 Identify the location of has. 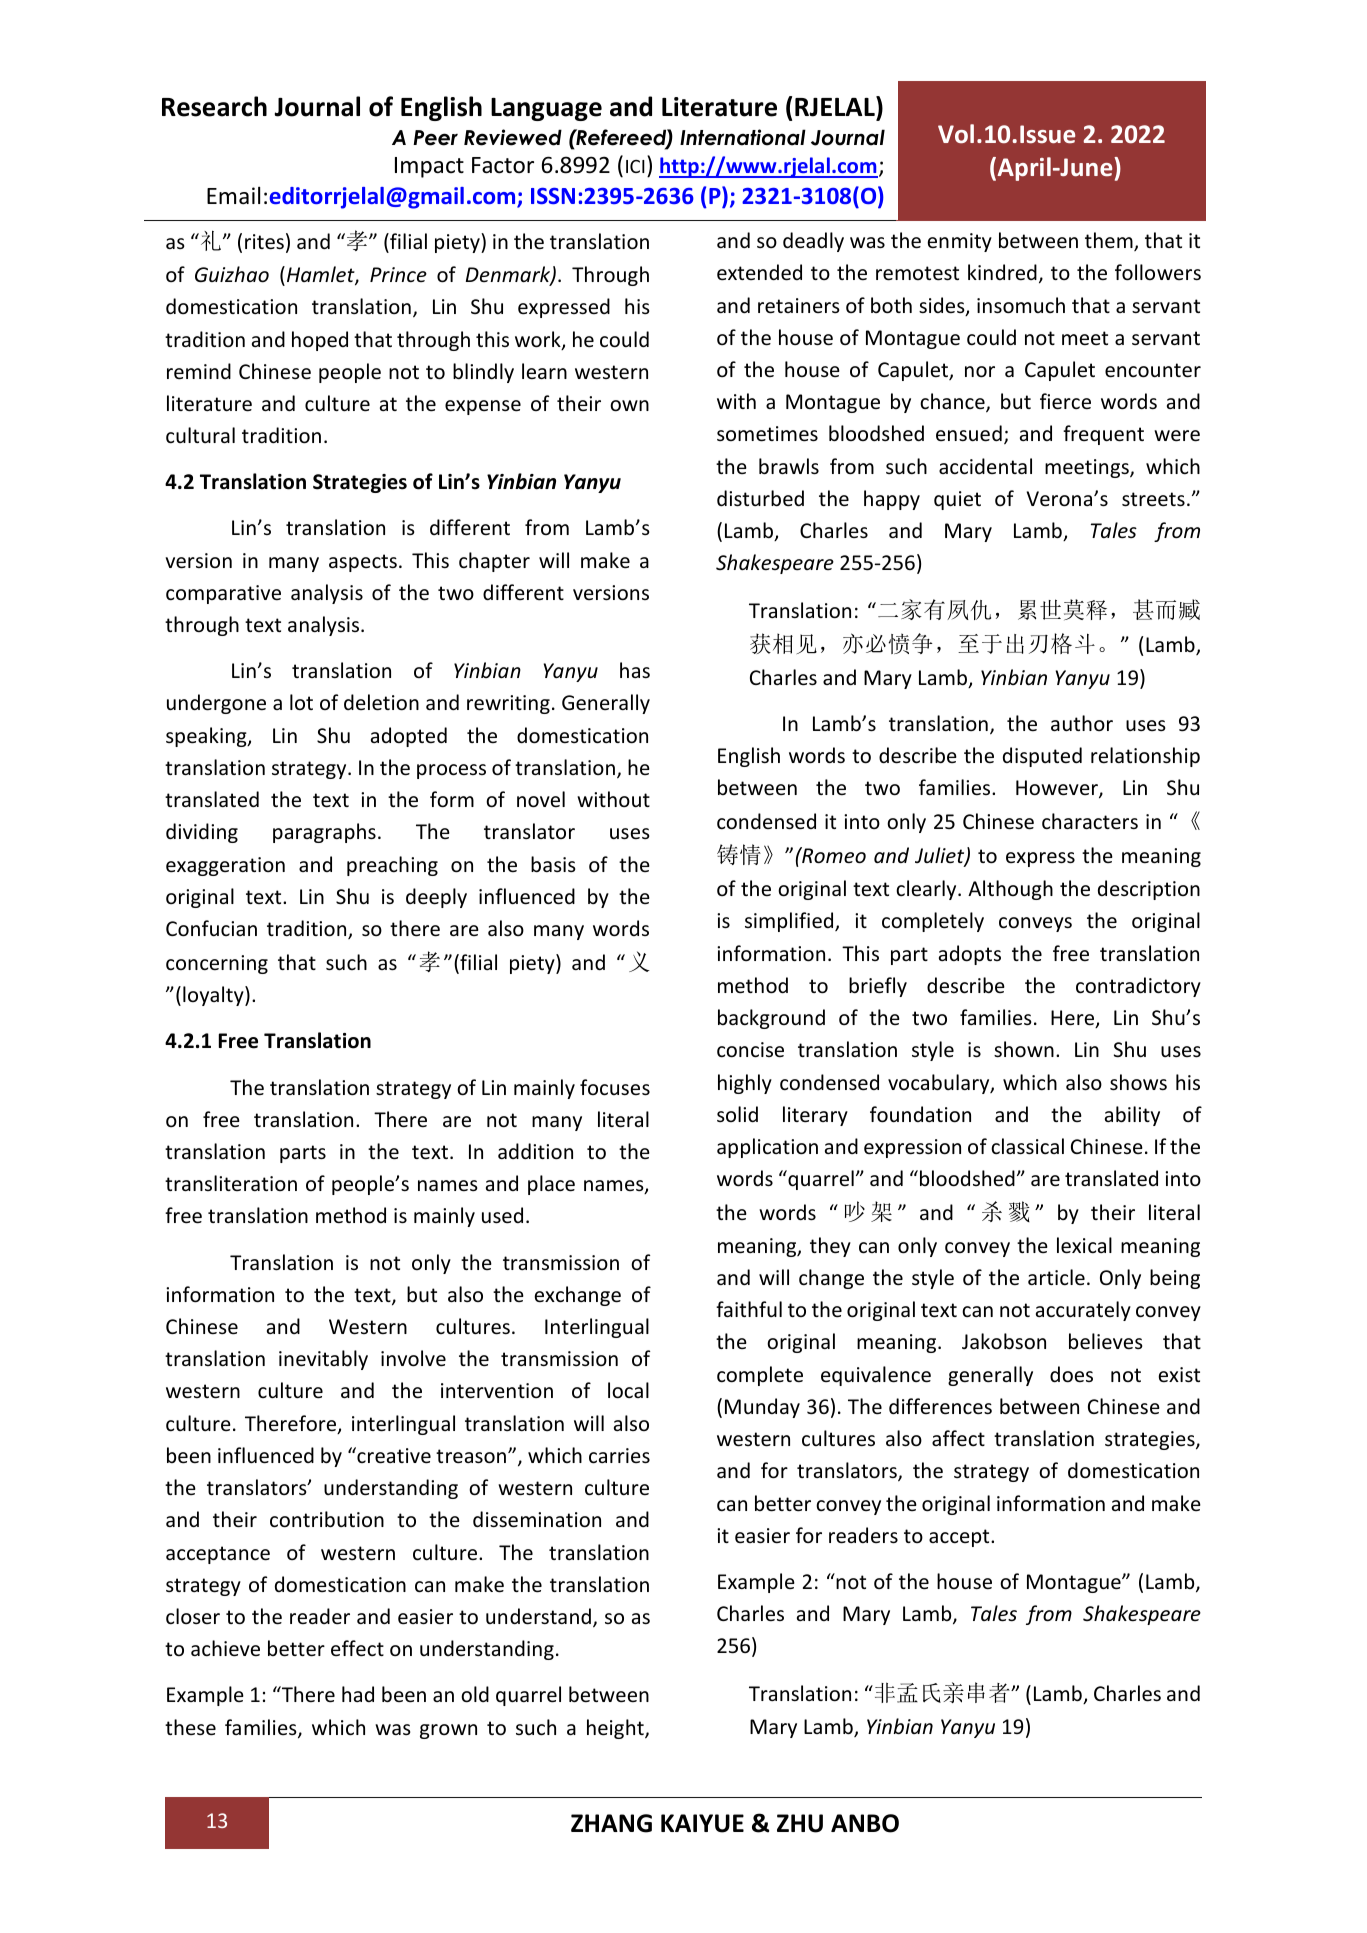
(635, 670).
